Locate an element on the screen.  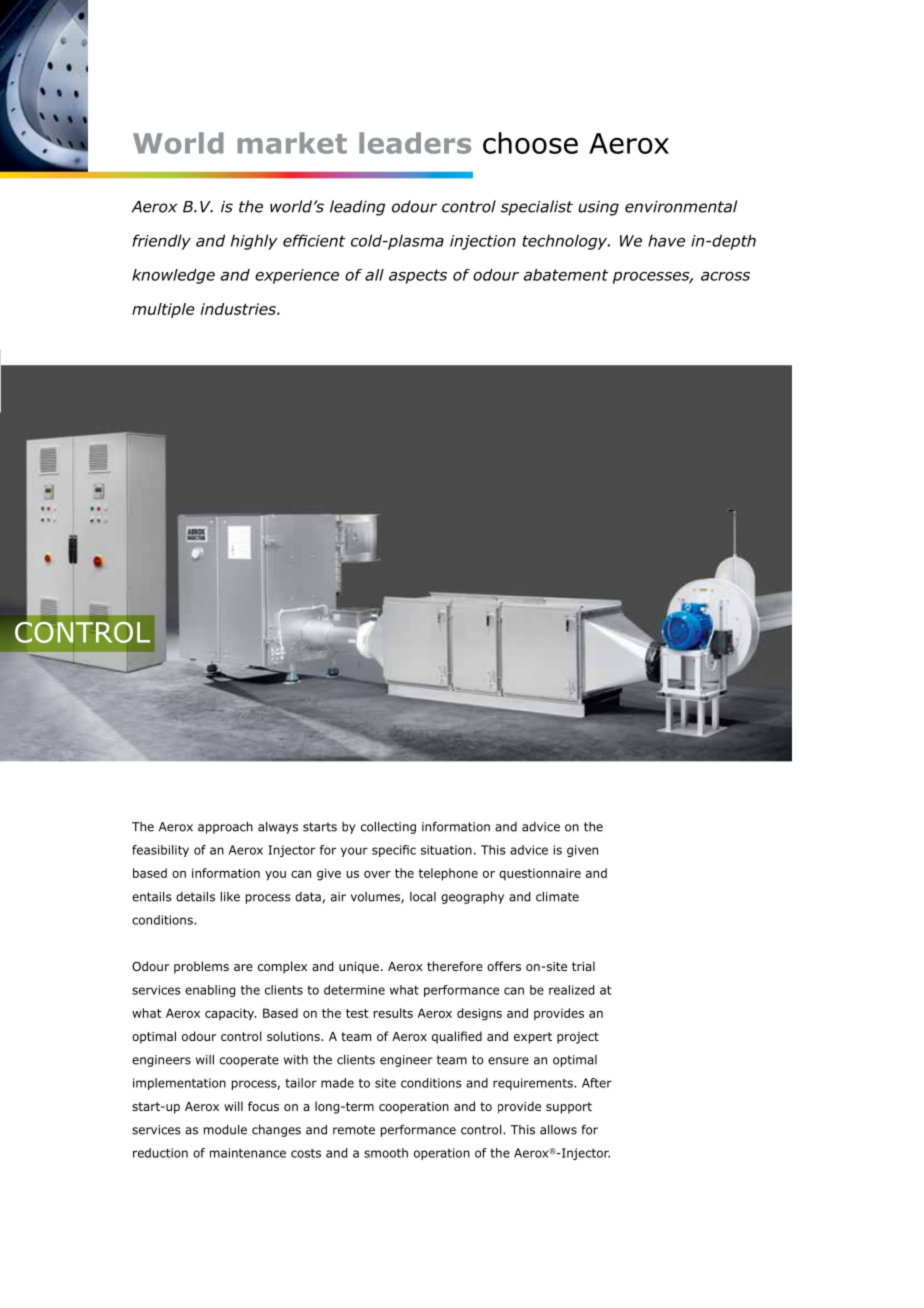
across is located at coordinates (725, 276).
